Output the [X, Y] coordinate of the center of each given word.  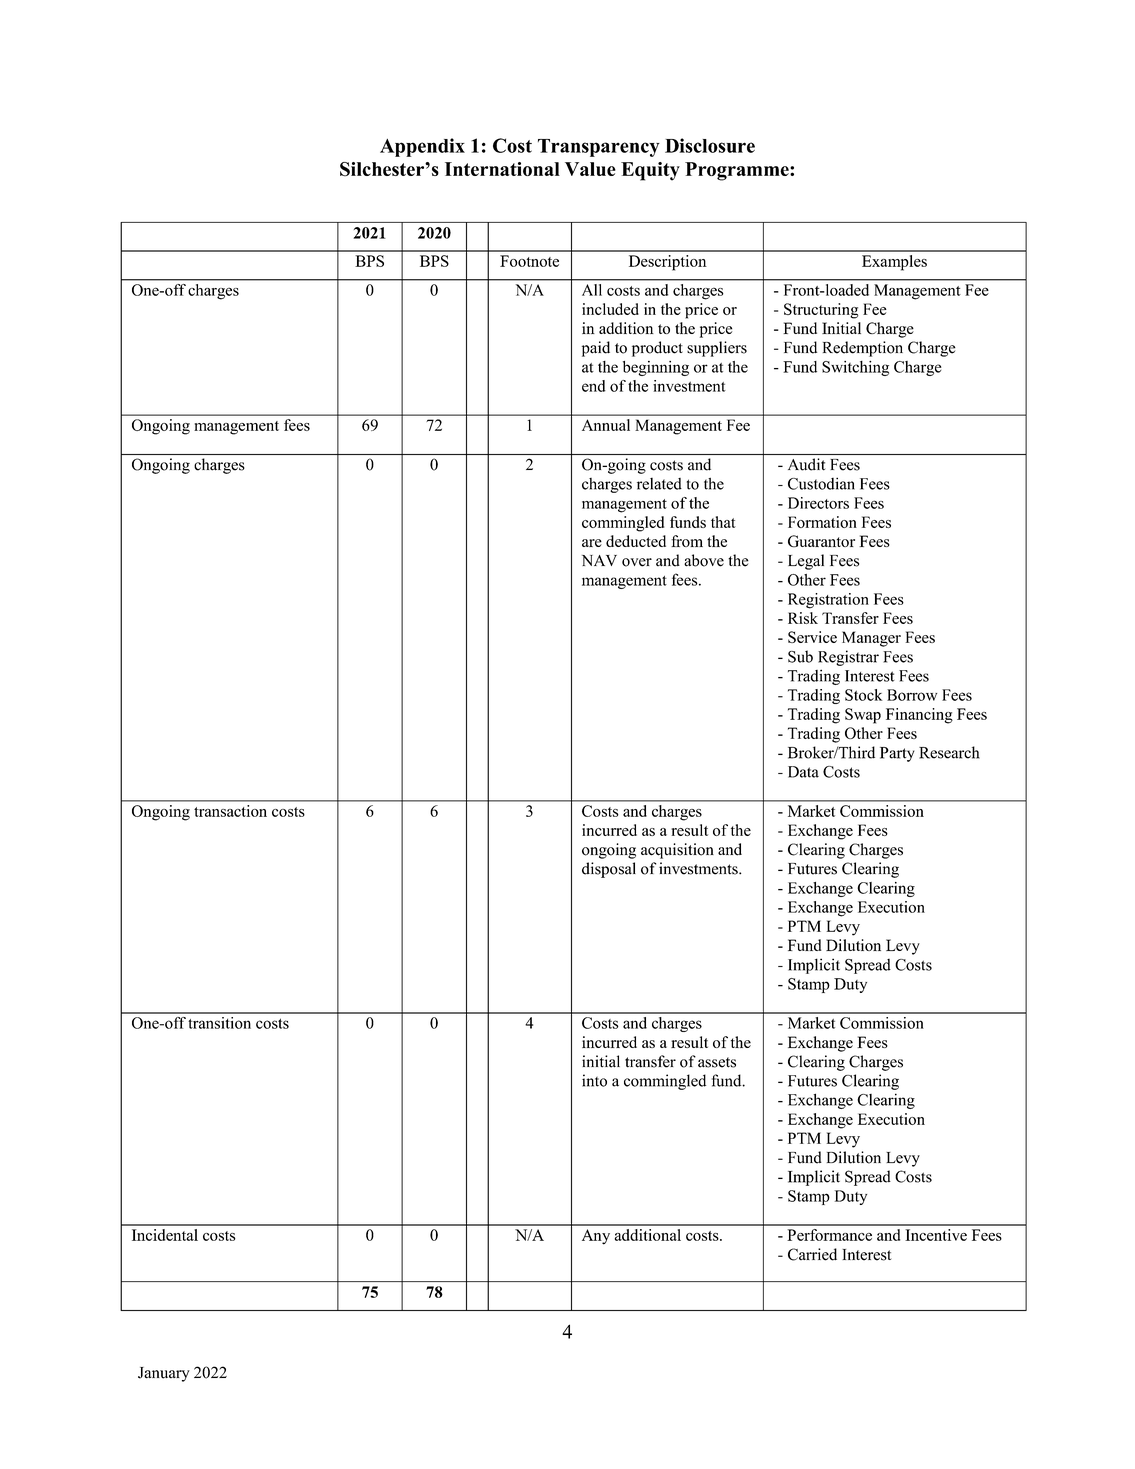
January [164, 1374]
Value [590, 169]
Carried [812, 1254]
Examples [894, 263]
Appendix [422, 147]
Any [596, 1237]
